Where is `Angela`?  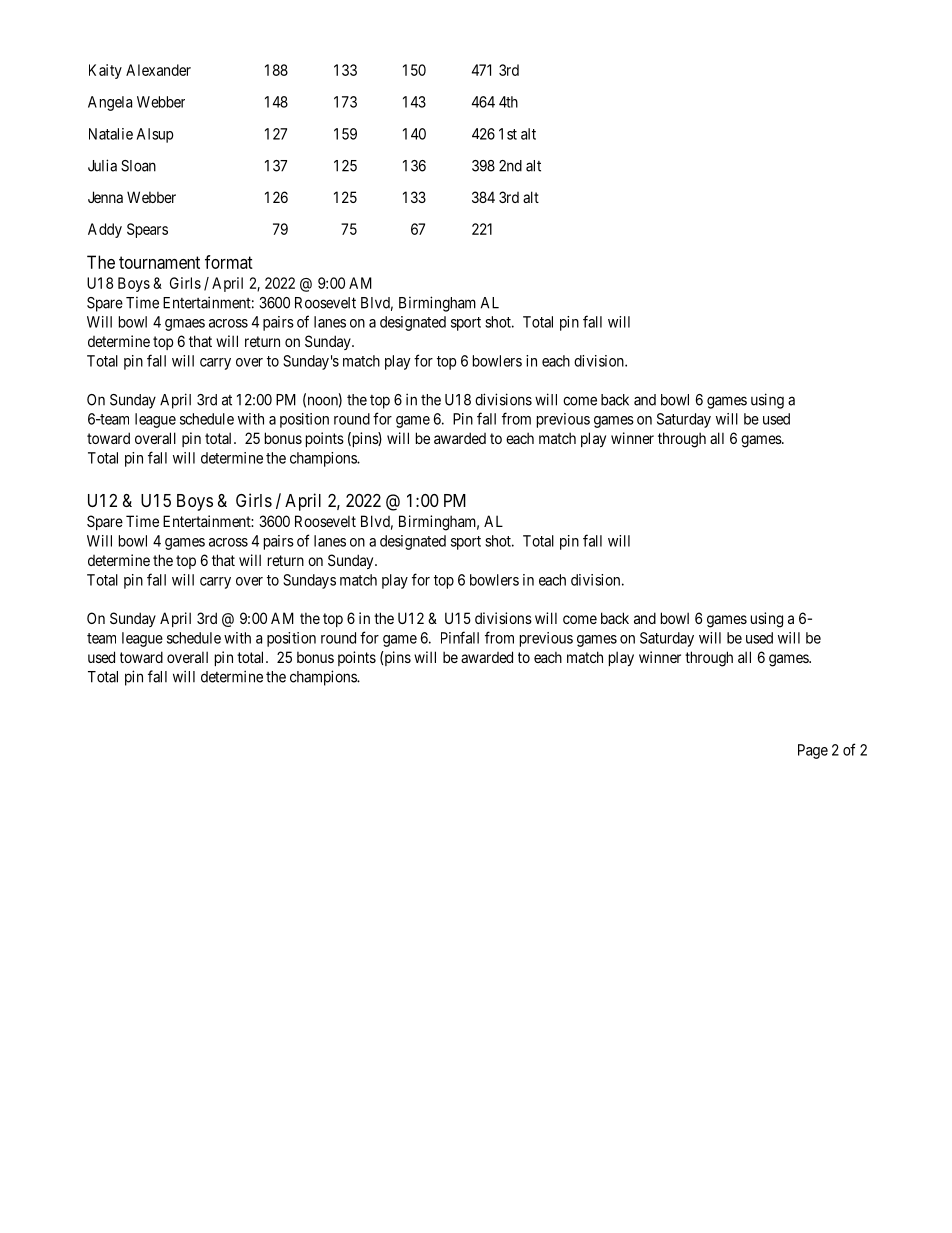 Angela is located at coordinates (110, 103).
